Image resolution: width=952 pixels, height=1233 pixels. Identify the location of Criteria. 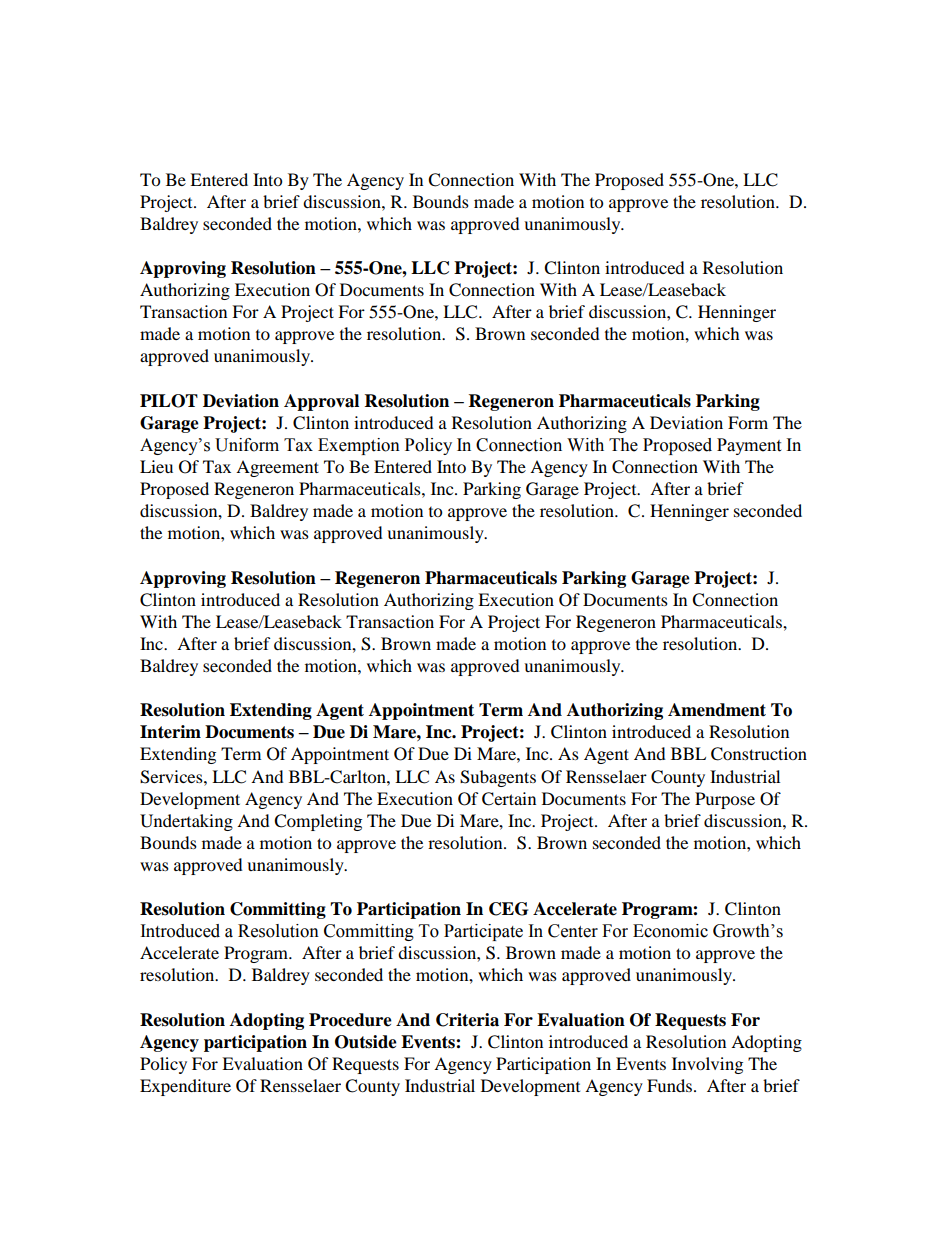
(467, 1020).
